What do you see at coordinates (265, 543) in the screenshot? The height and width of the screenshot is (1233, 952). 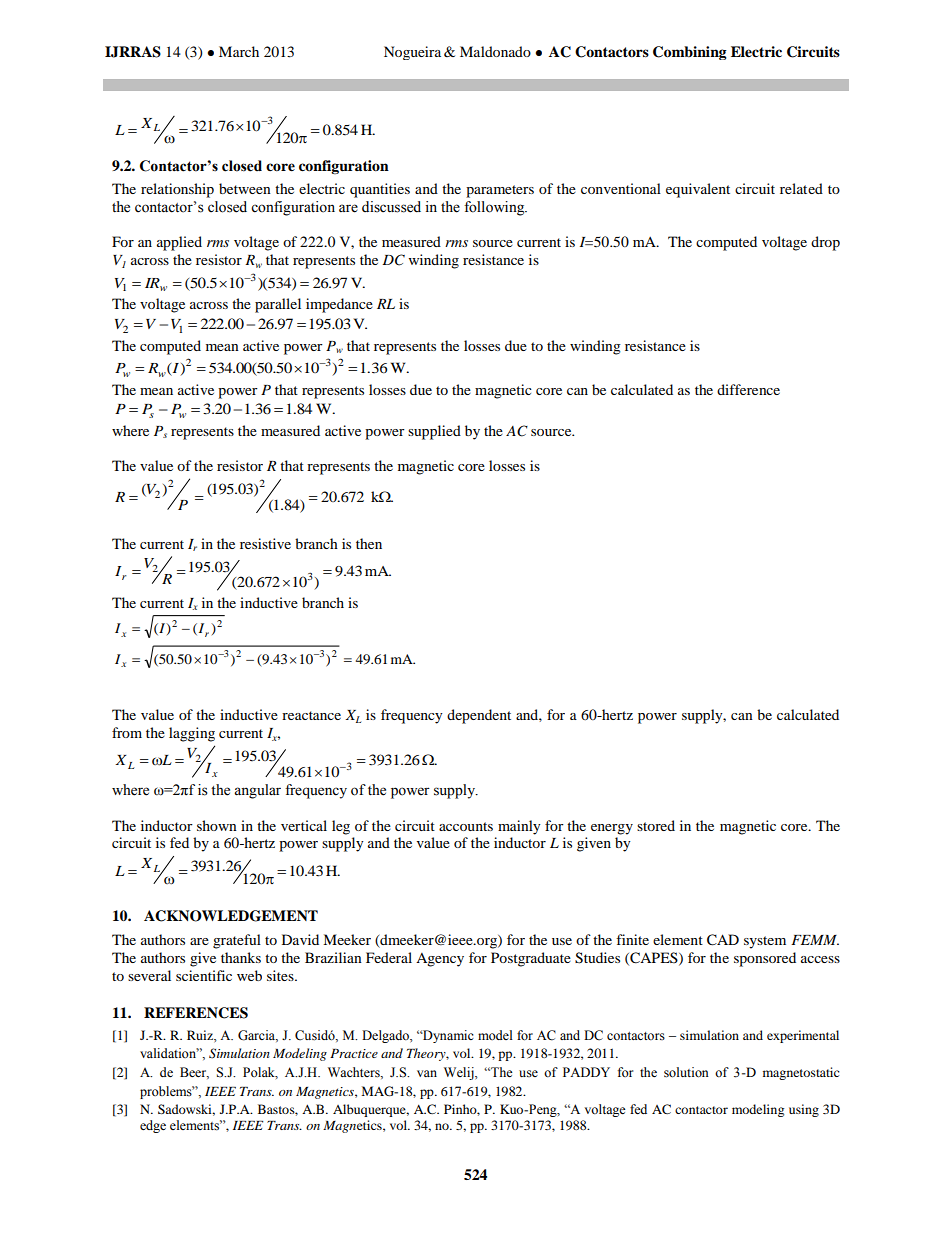 I see `resistive` at bounding box center [265, 543].
